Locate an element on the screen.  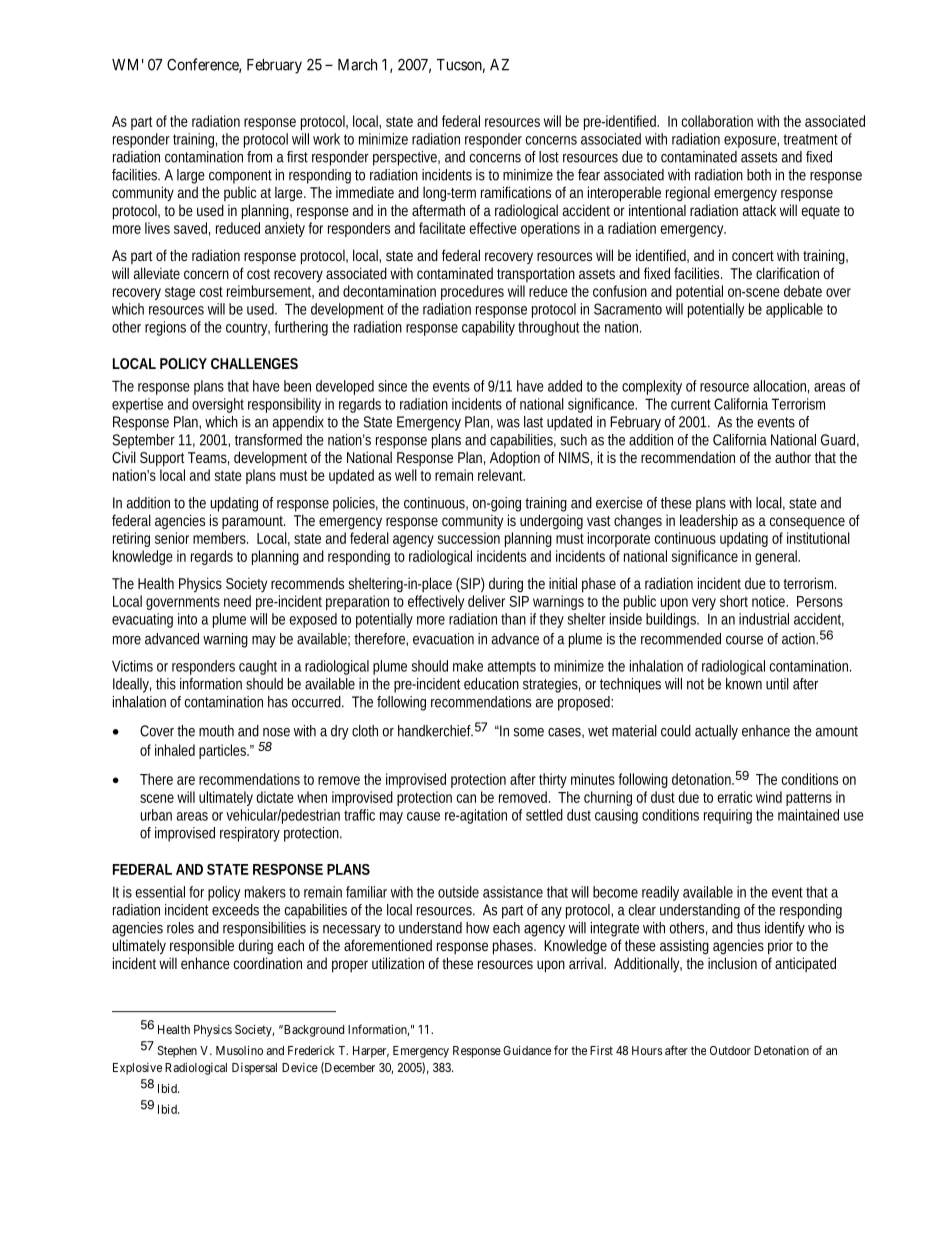
from is located at coordinates (259, 157).
